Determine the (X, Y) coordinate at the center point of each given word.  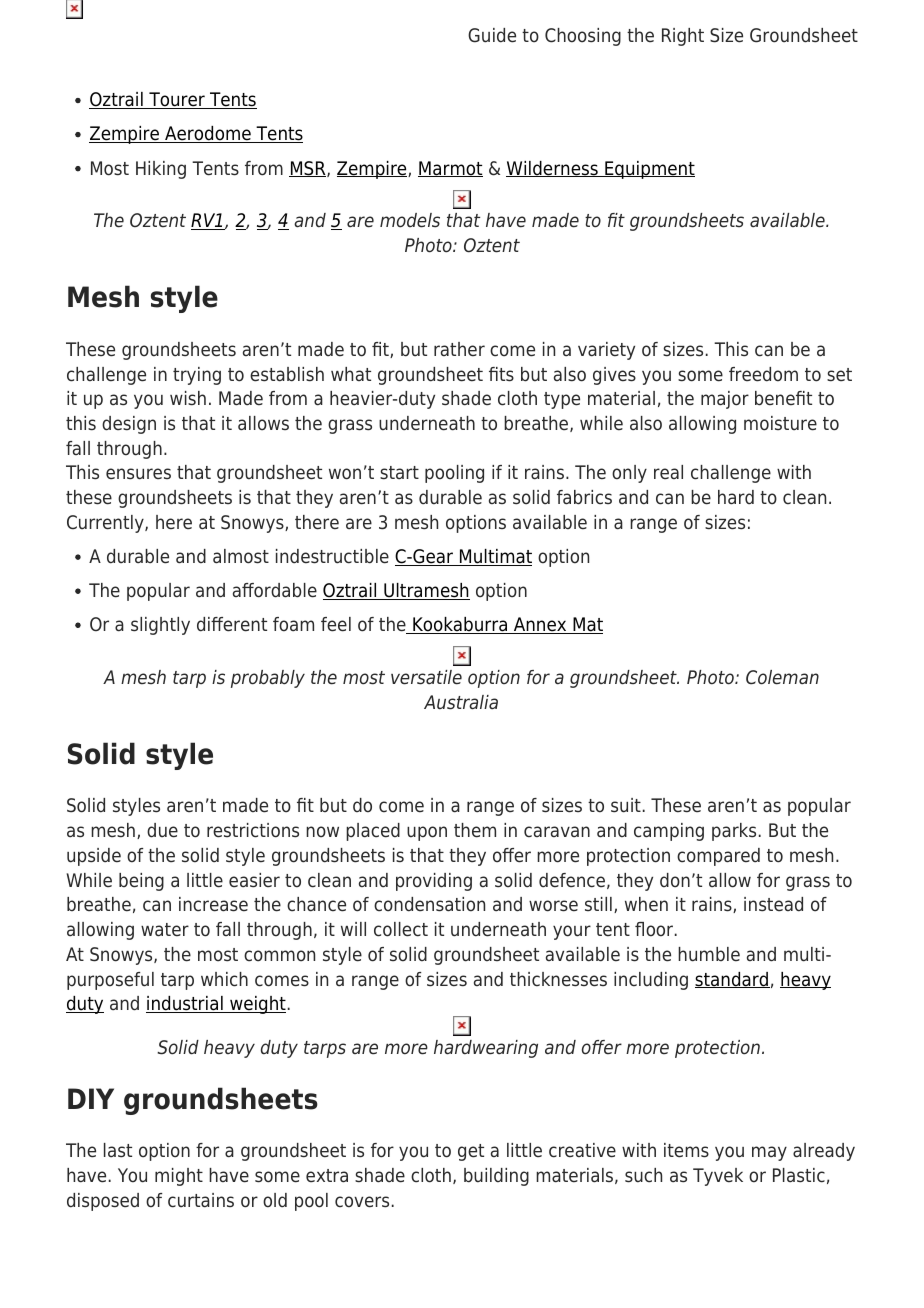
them (475, 830)
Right (683, 37)
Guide (492, 35)
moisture (780, 423)
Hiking (161, 170)
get (471, 1152)
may (769, 1153)
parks (734, 832)
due (162, 830)
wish (188, 398)
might (179, 1177)
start (399, 473)
